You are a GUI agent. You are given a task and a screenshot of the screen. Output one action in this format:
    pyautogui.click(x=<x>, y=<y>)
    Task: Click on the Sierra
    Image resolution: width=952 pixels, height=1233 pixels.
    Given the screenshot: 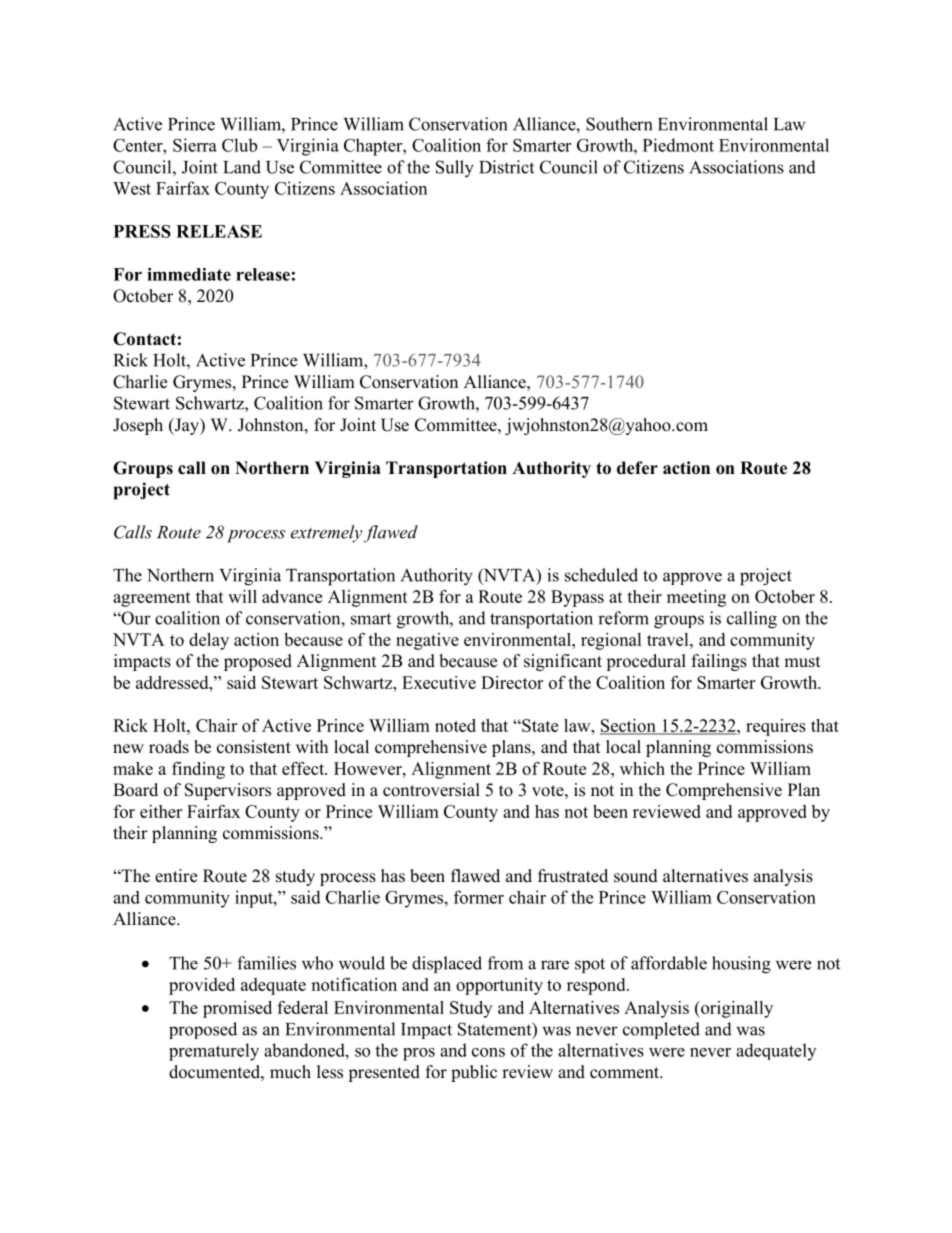 What is the action you would take?
    pyautogui.click(x=195, y=145)
